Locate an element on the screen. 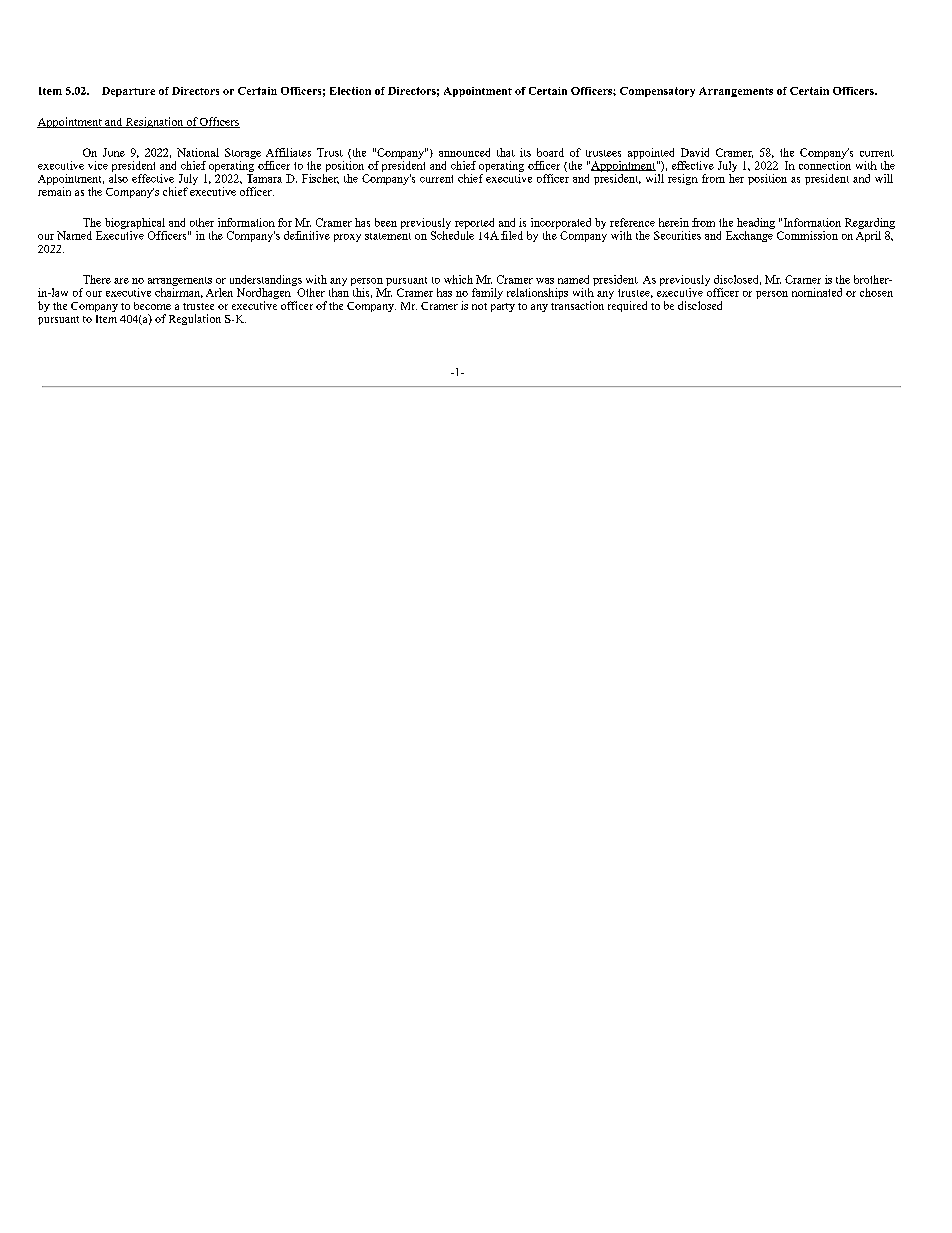  connection is located at coordinates (825, 165).
